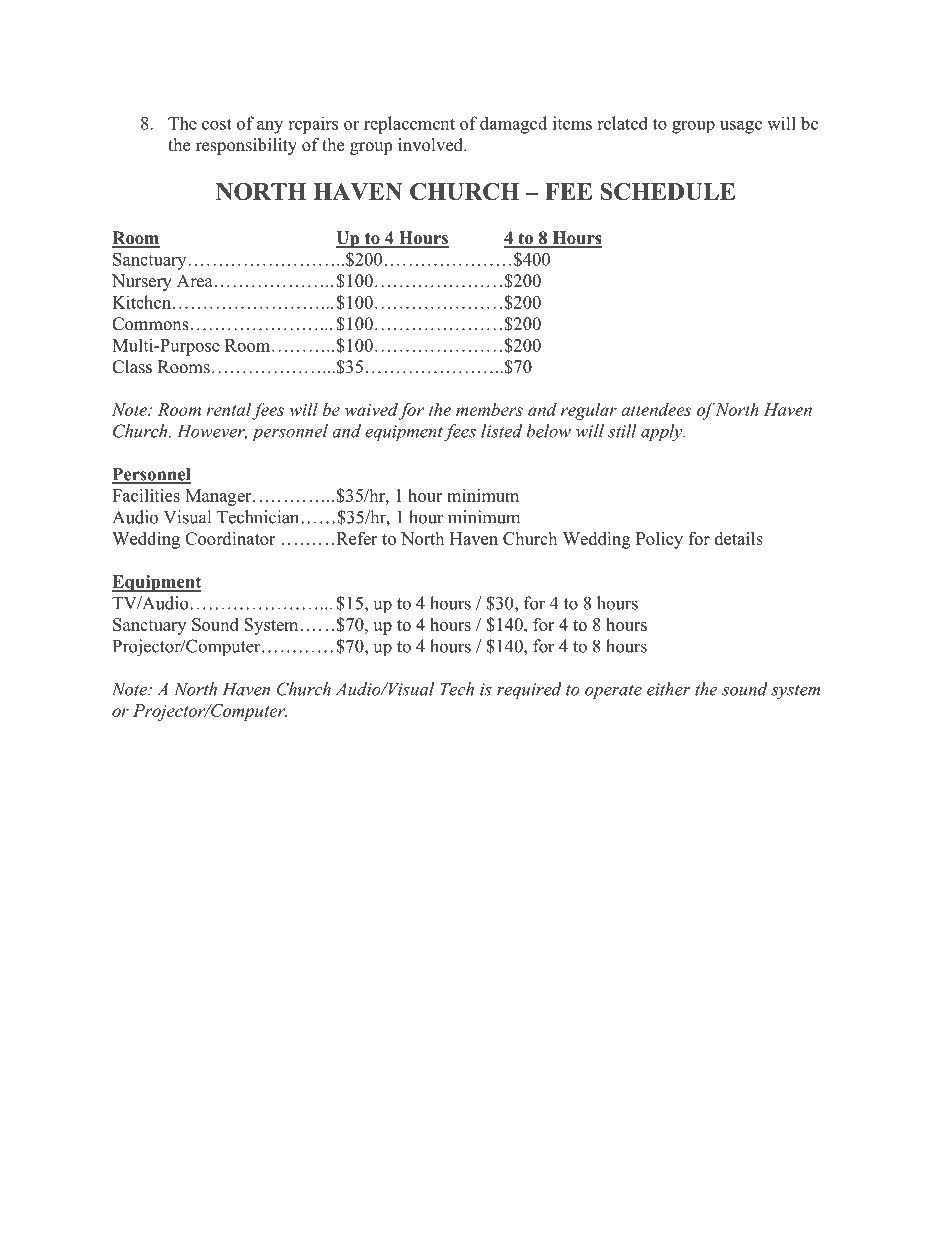  What do you see at coordinates (667, 191) in the document?
I see `SCHEDULE` at bounding box center [667, 191].
